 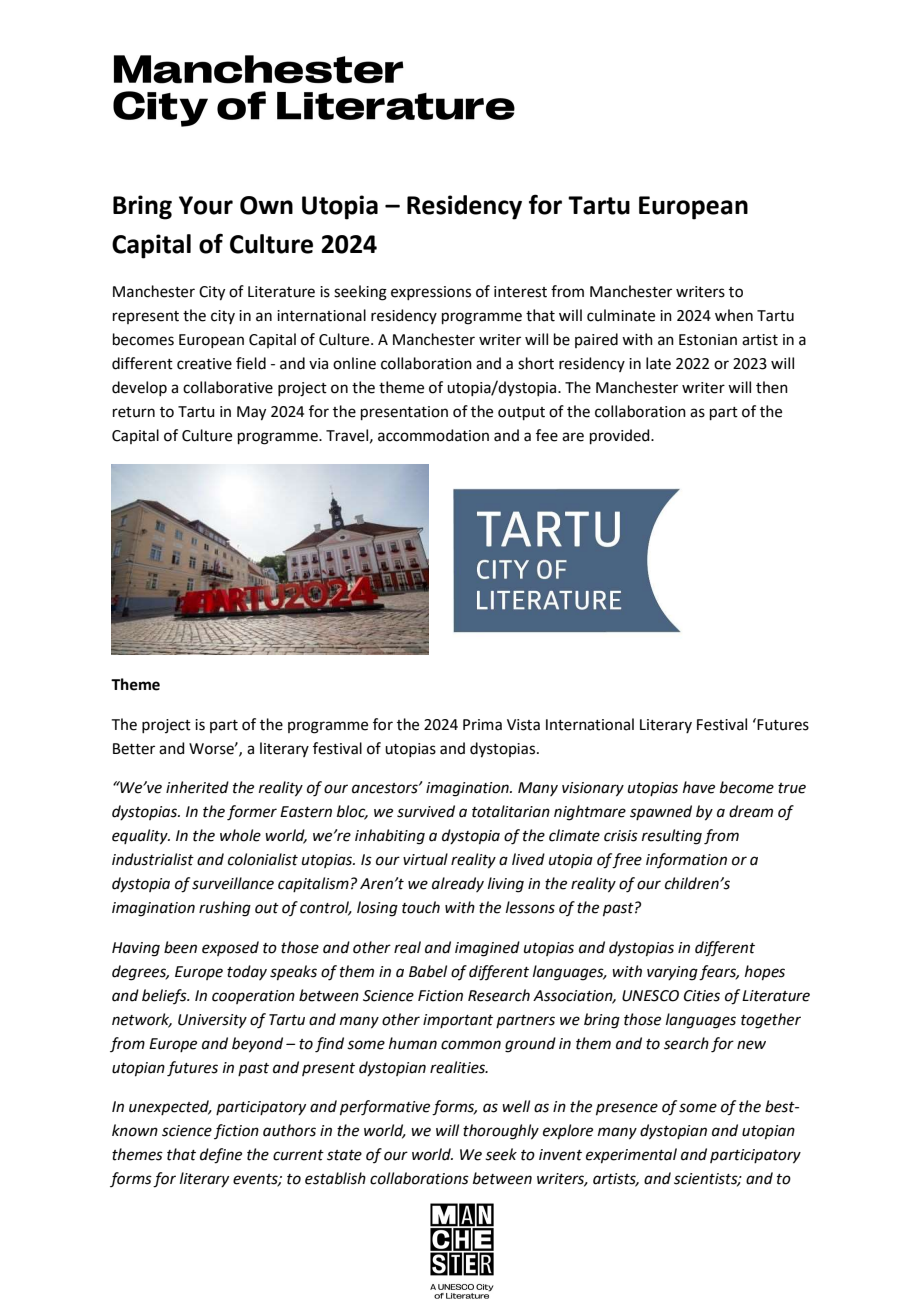 I want to click on thoroughly, so click(x=501, y=1132).
